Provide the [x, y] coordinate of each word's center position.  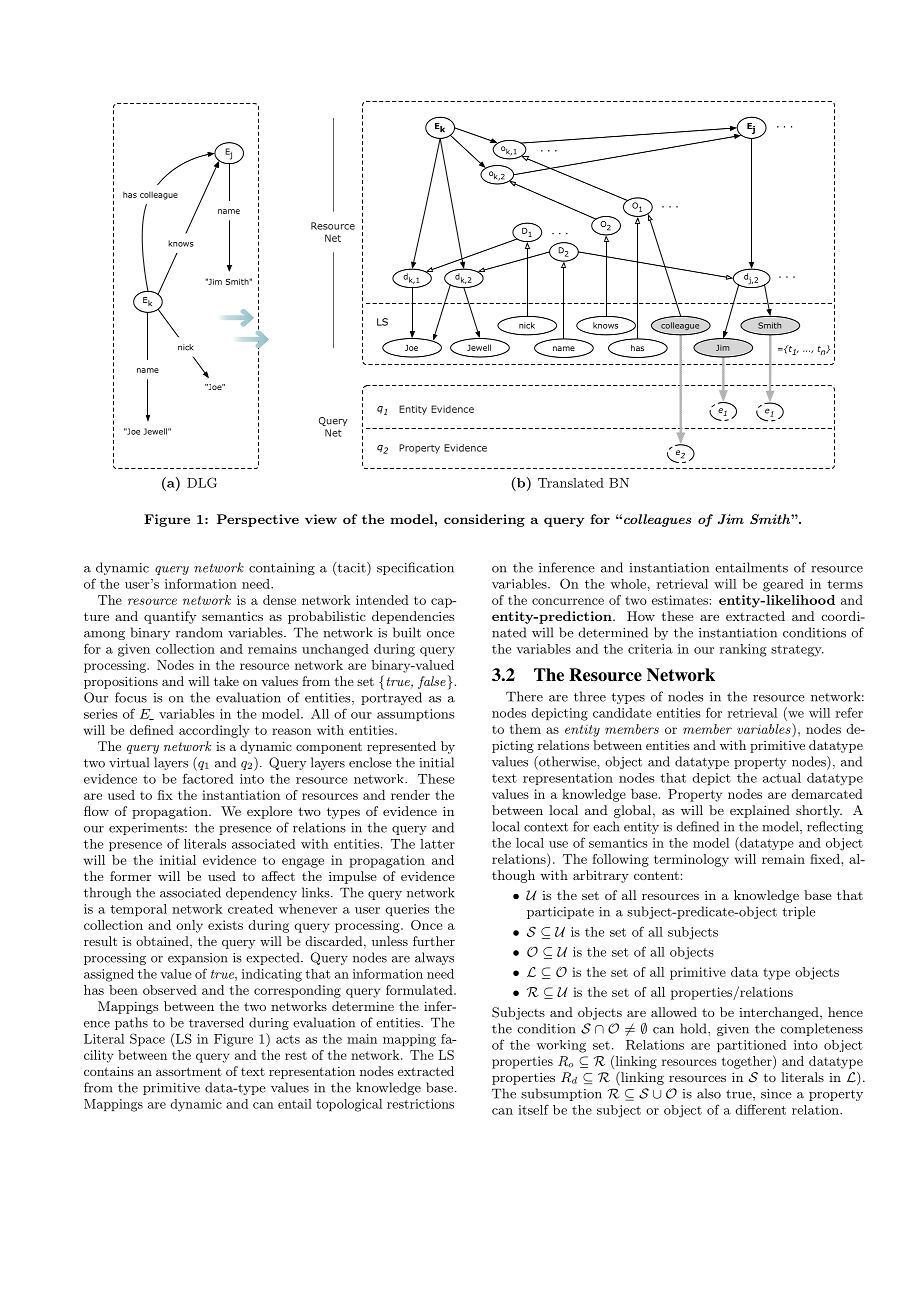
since [776, 1094]
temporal [138, 910]
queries [407, 910]
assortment [189, 1071]
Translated [571, 483]
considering [484, 520]
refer [849, 712]
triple [798, 912]
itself [533, 1109]
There [524, 696]
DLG [202, 482]
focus [131, 697]
